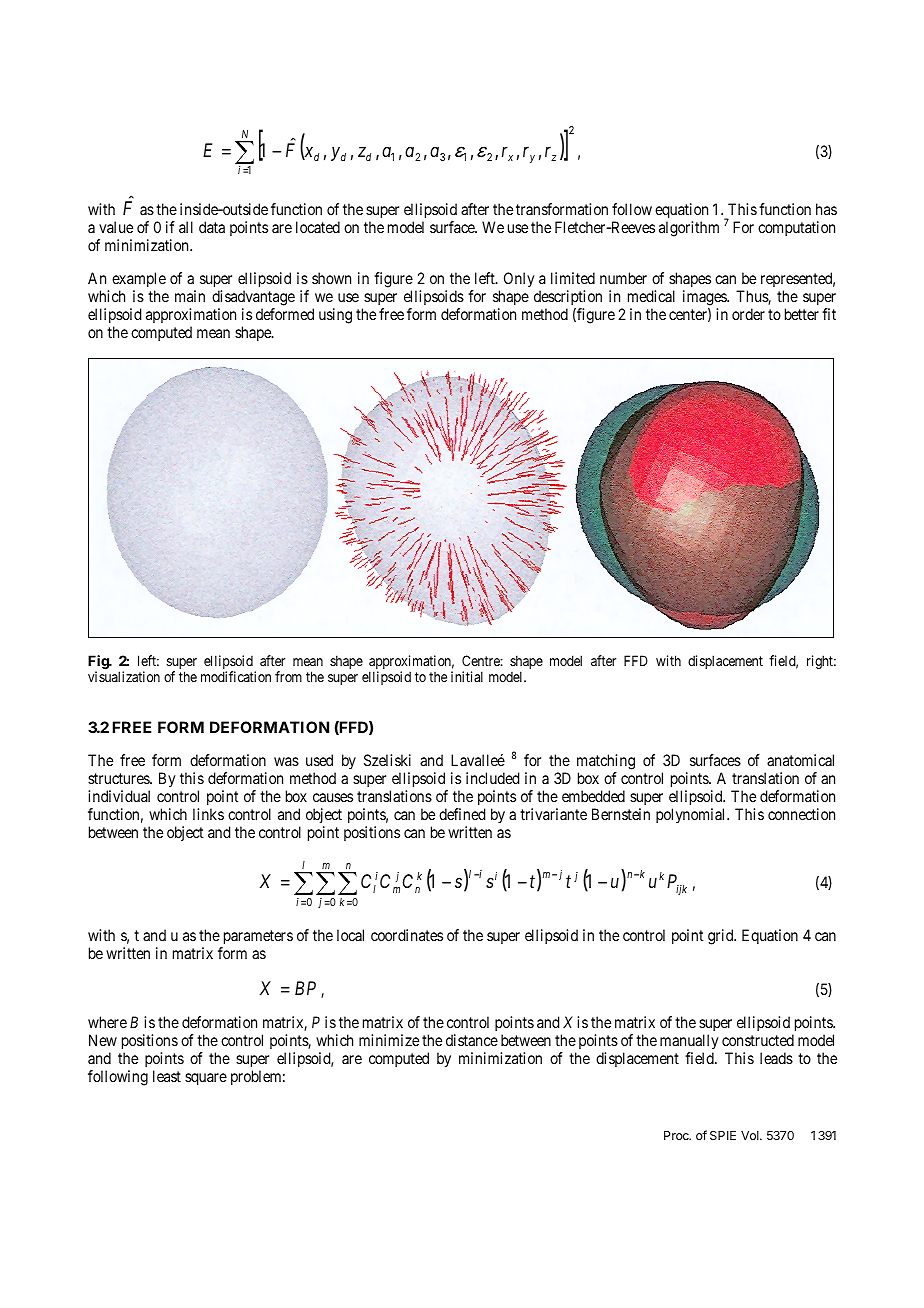 This document has width=924, height=1308. I want to click on matching, so click(606, 763).
